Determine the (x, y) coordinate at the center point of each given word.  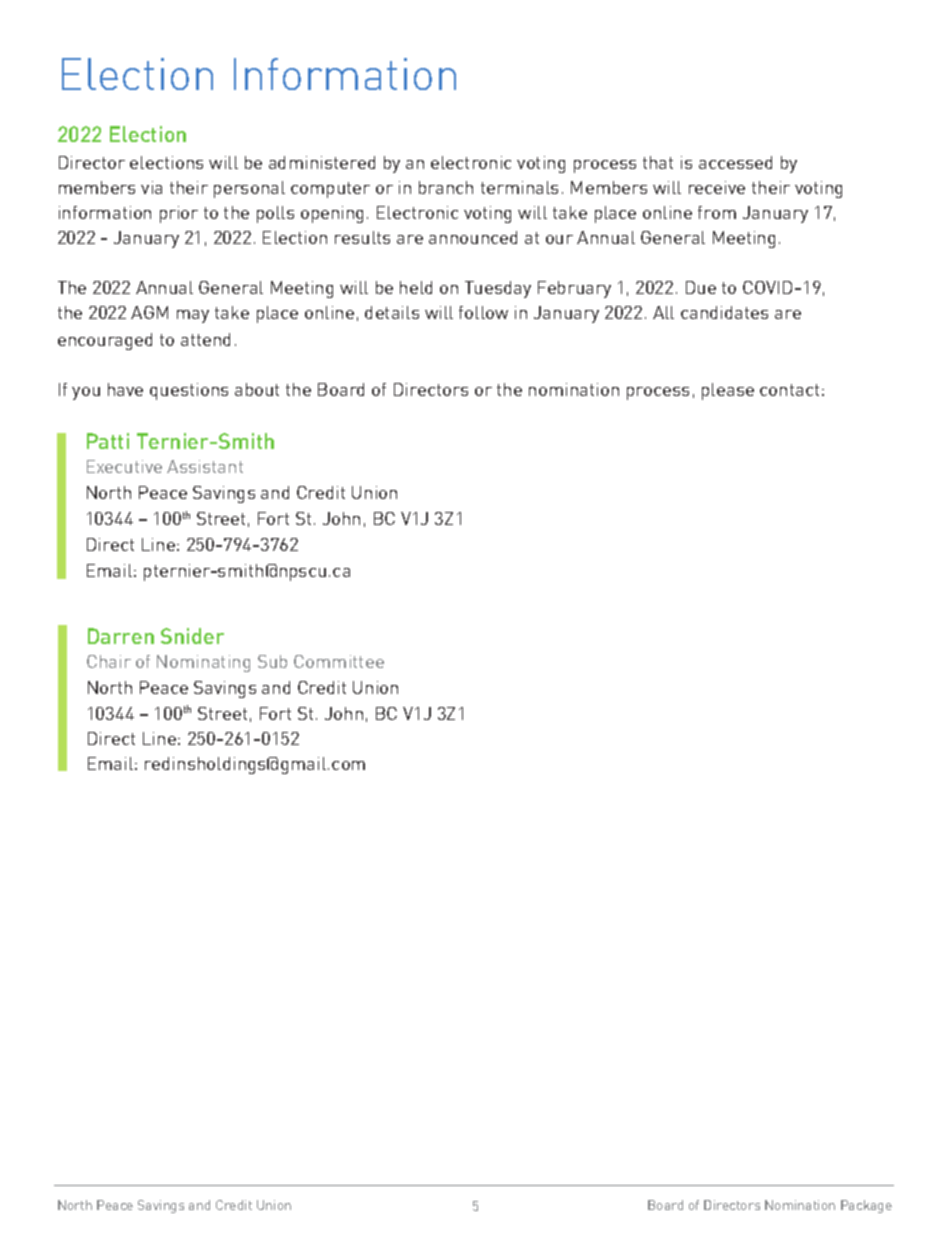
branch (446, 187)
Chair (109, 661)
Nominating (203, 663)
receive (717, 187)
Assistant (205, 466)
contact (789, 390)
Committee (339, 661)
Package (866, 1206)
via (151, 187)
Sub (272, 661)
